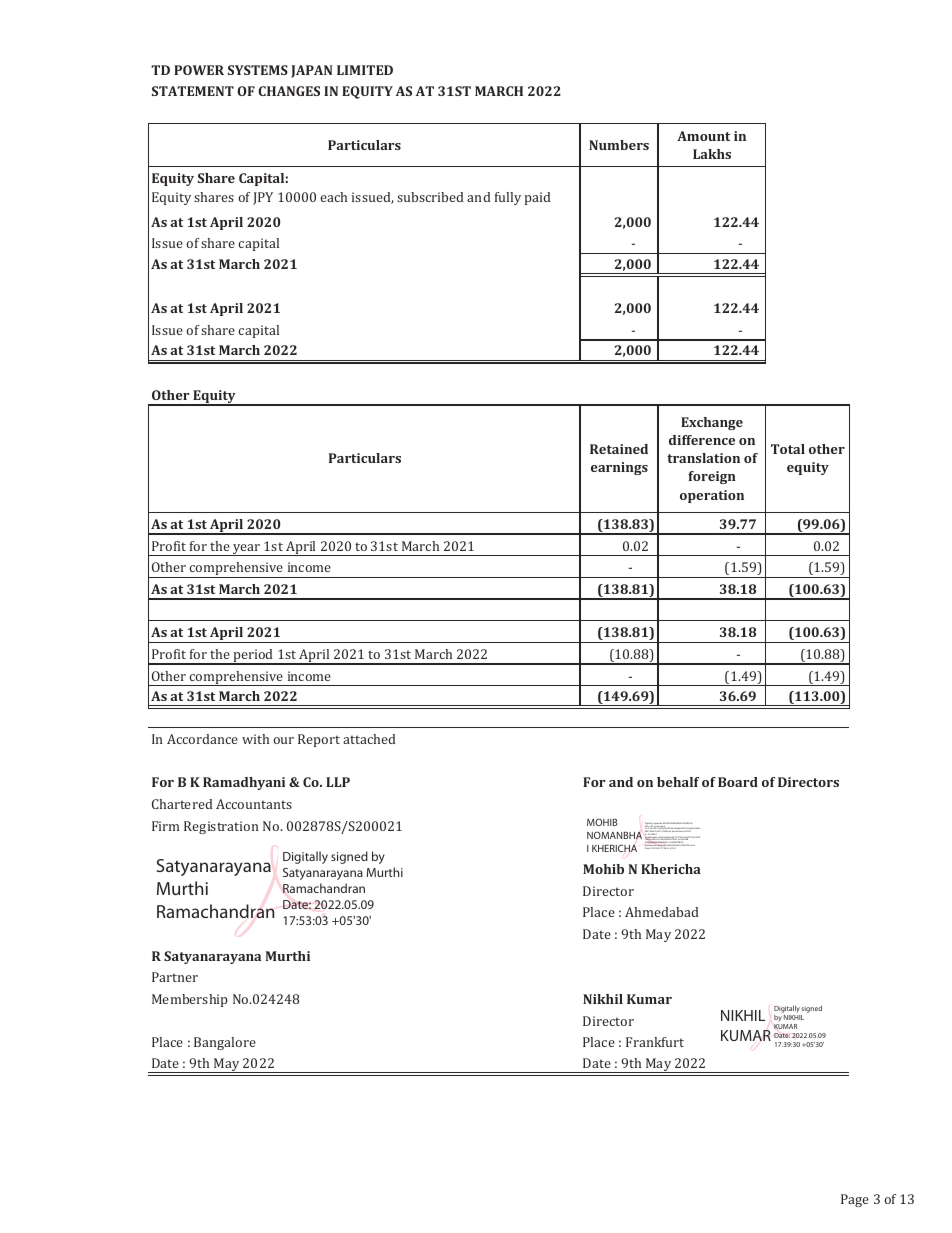 Image resolution: width=952 pixels, height=1233 pixels. I want to click on LLP, so click(338, 782).
